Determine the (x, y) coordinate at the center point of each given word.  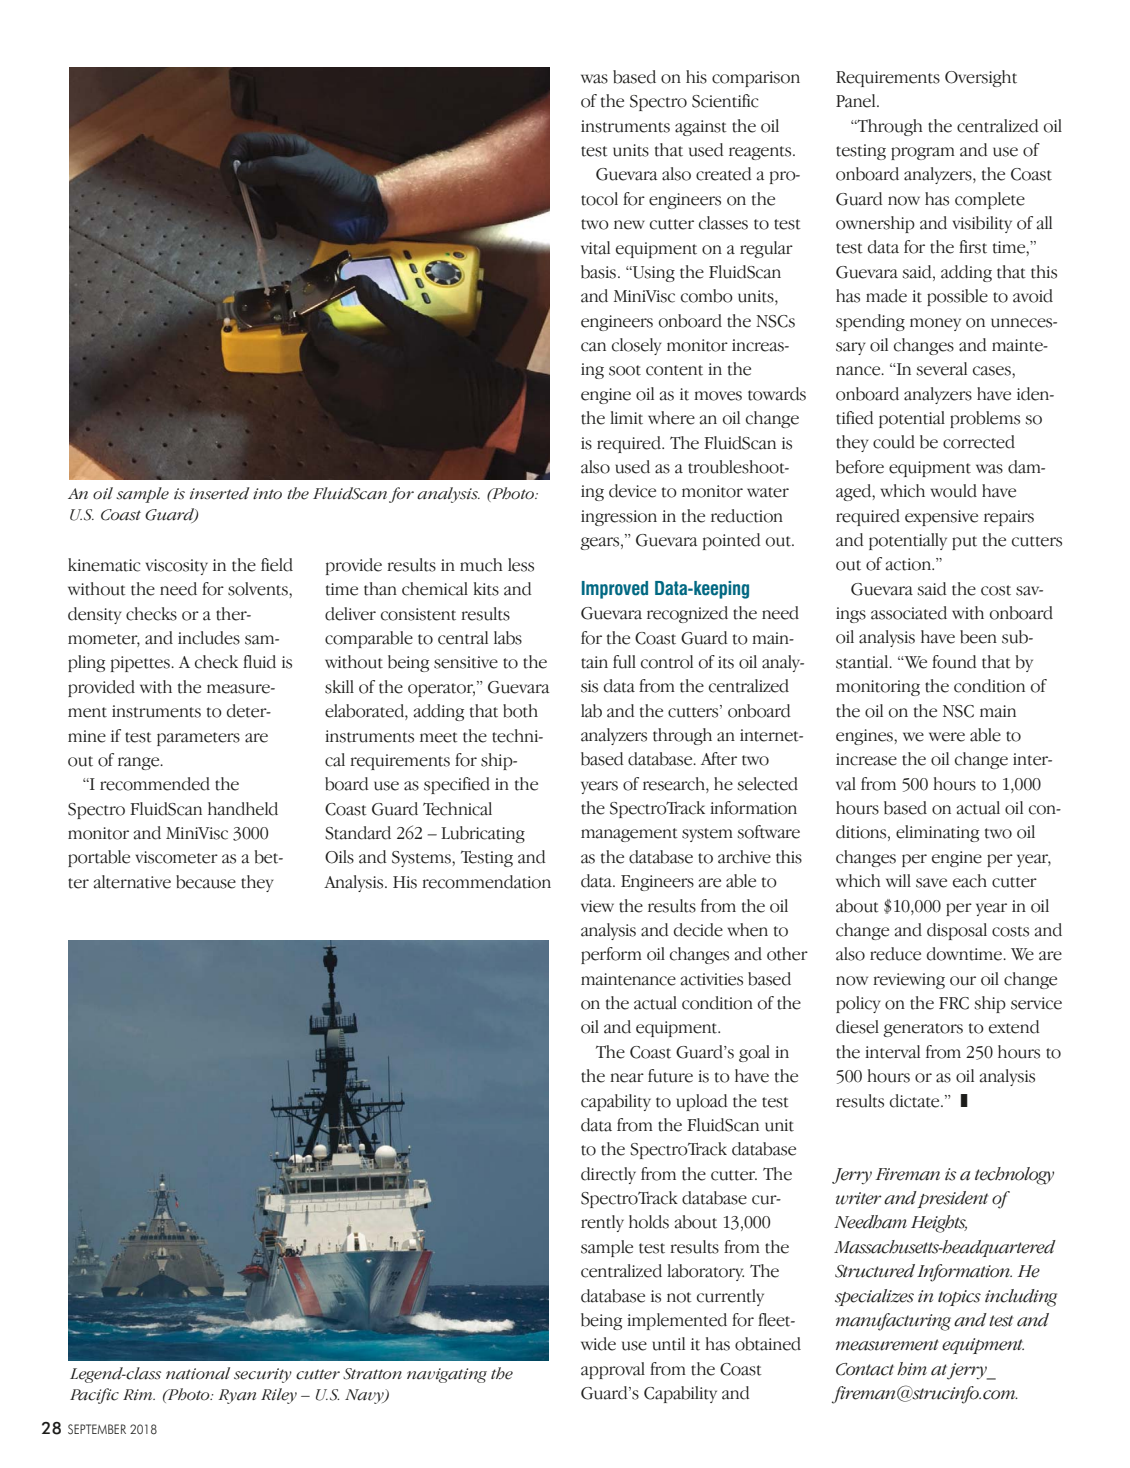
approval (613, 1370)
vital (595, 248)
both (520, 711)
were (947, 737)
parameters (198, 739)
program (923, 153)
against (701, 128)
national (198, 1373)
